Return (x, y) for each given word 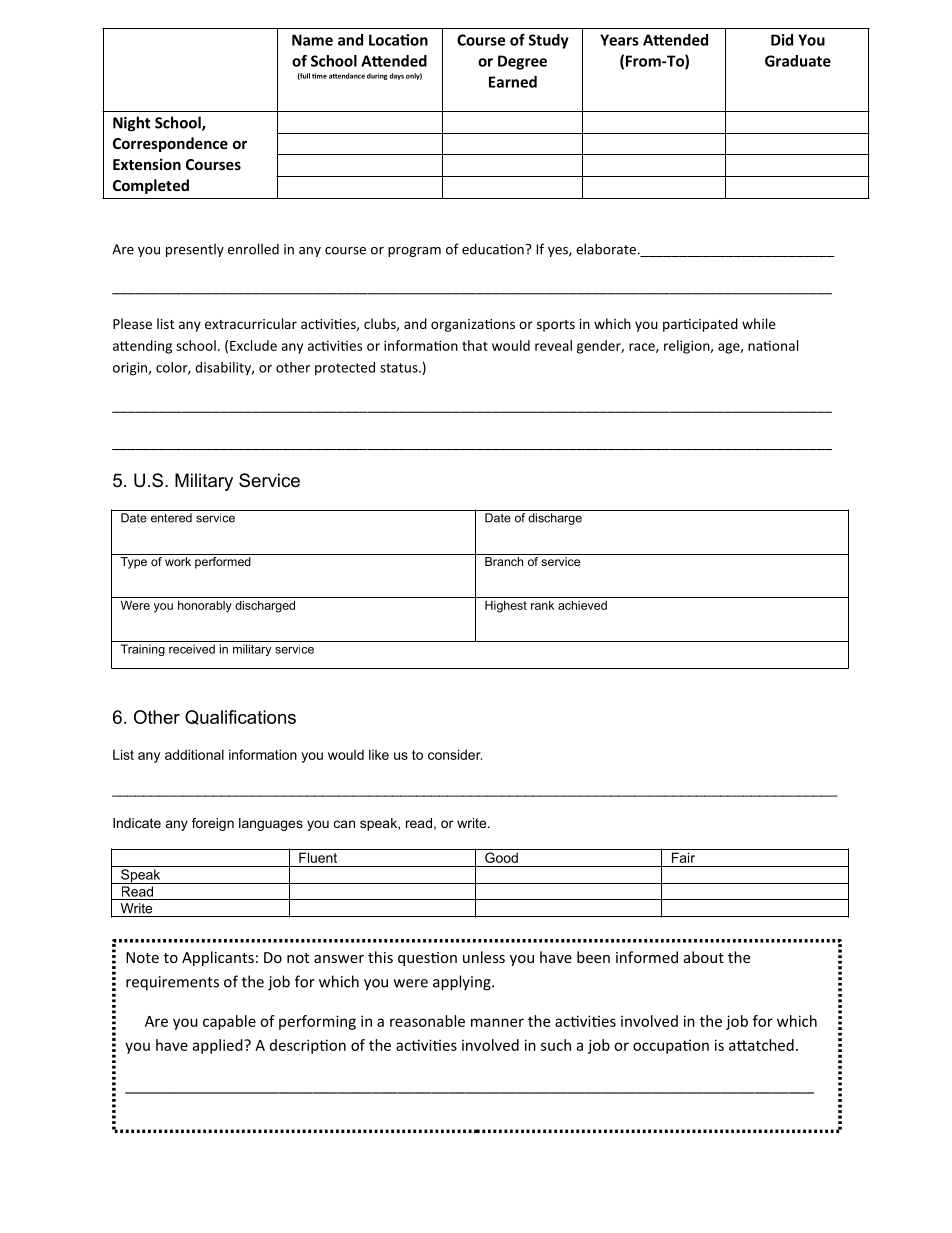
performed (223, 561)
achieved (582, 605)
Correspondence (170, 144)
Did (782, 40)
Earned (513, 82)
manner (497, 1022)
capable (229, 1022)
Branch (504, 561)
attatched (761, 1045)
